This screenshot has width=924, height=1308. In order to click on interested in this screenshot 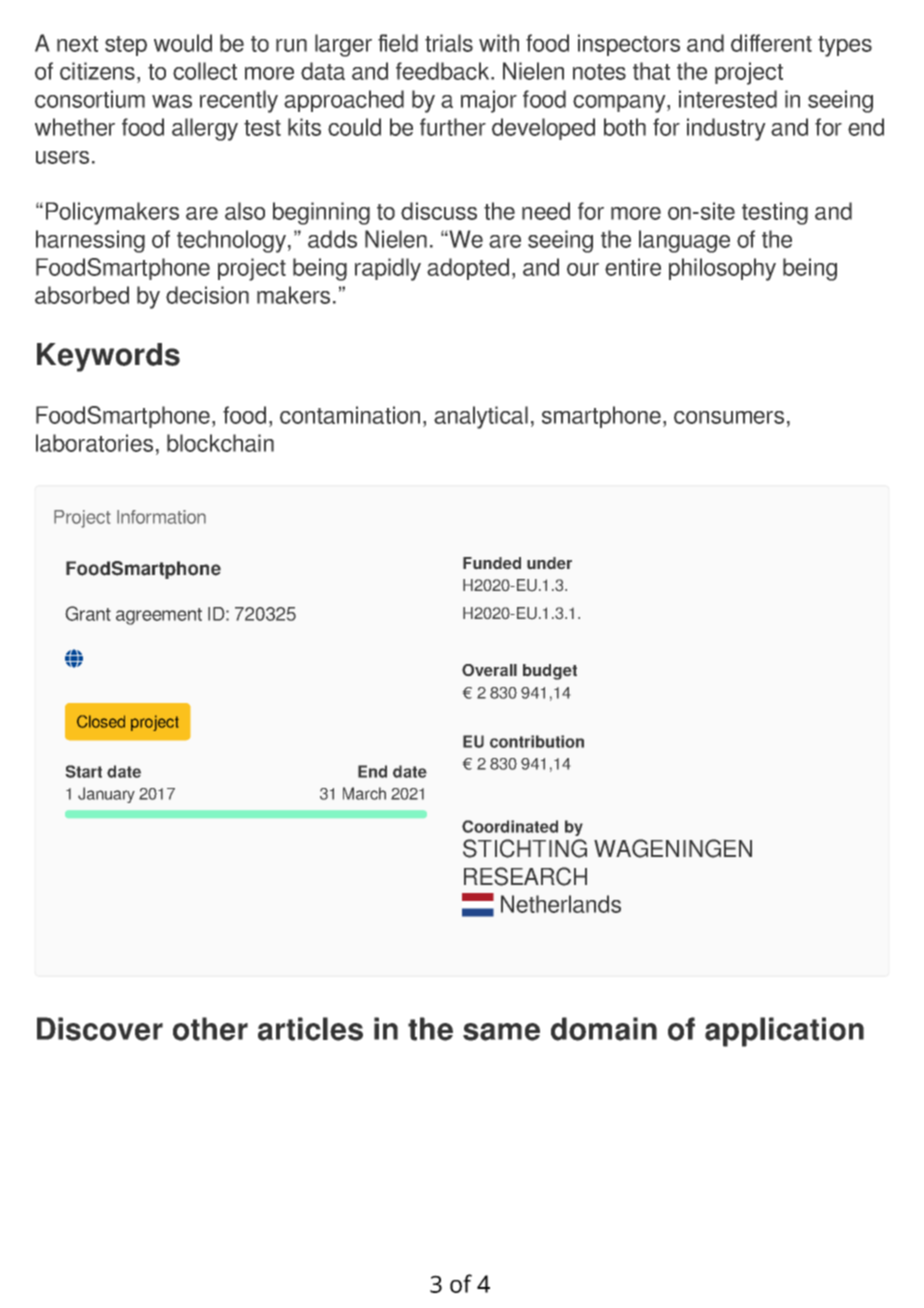, I will do `click(728, 99)`.
